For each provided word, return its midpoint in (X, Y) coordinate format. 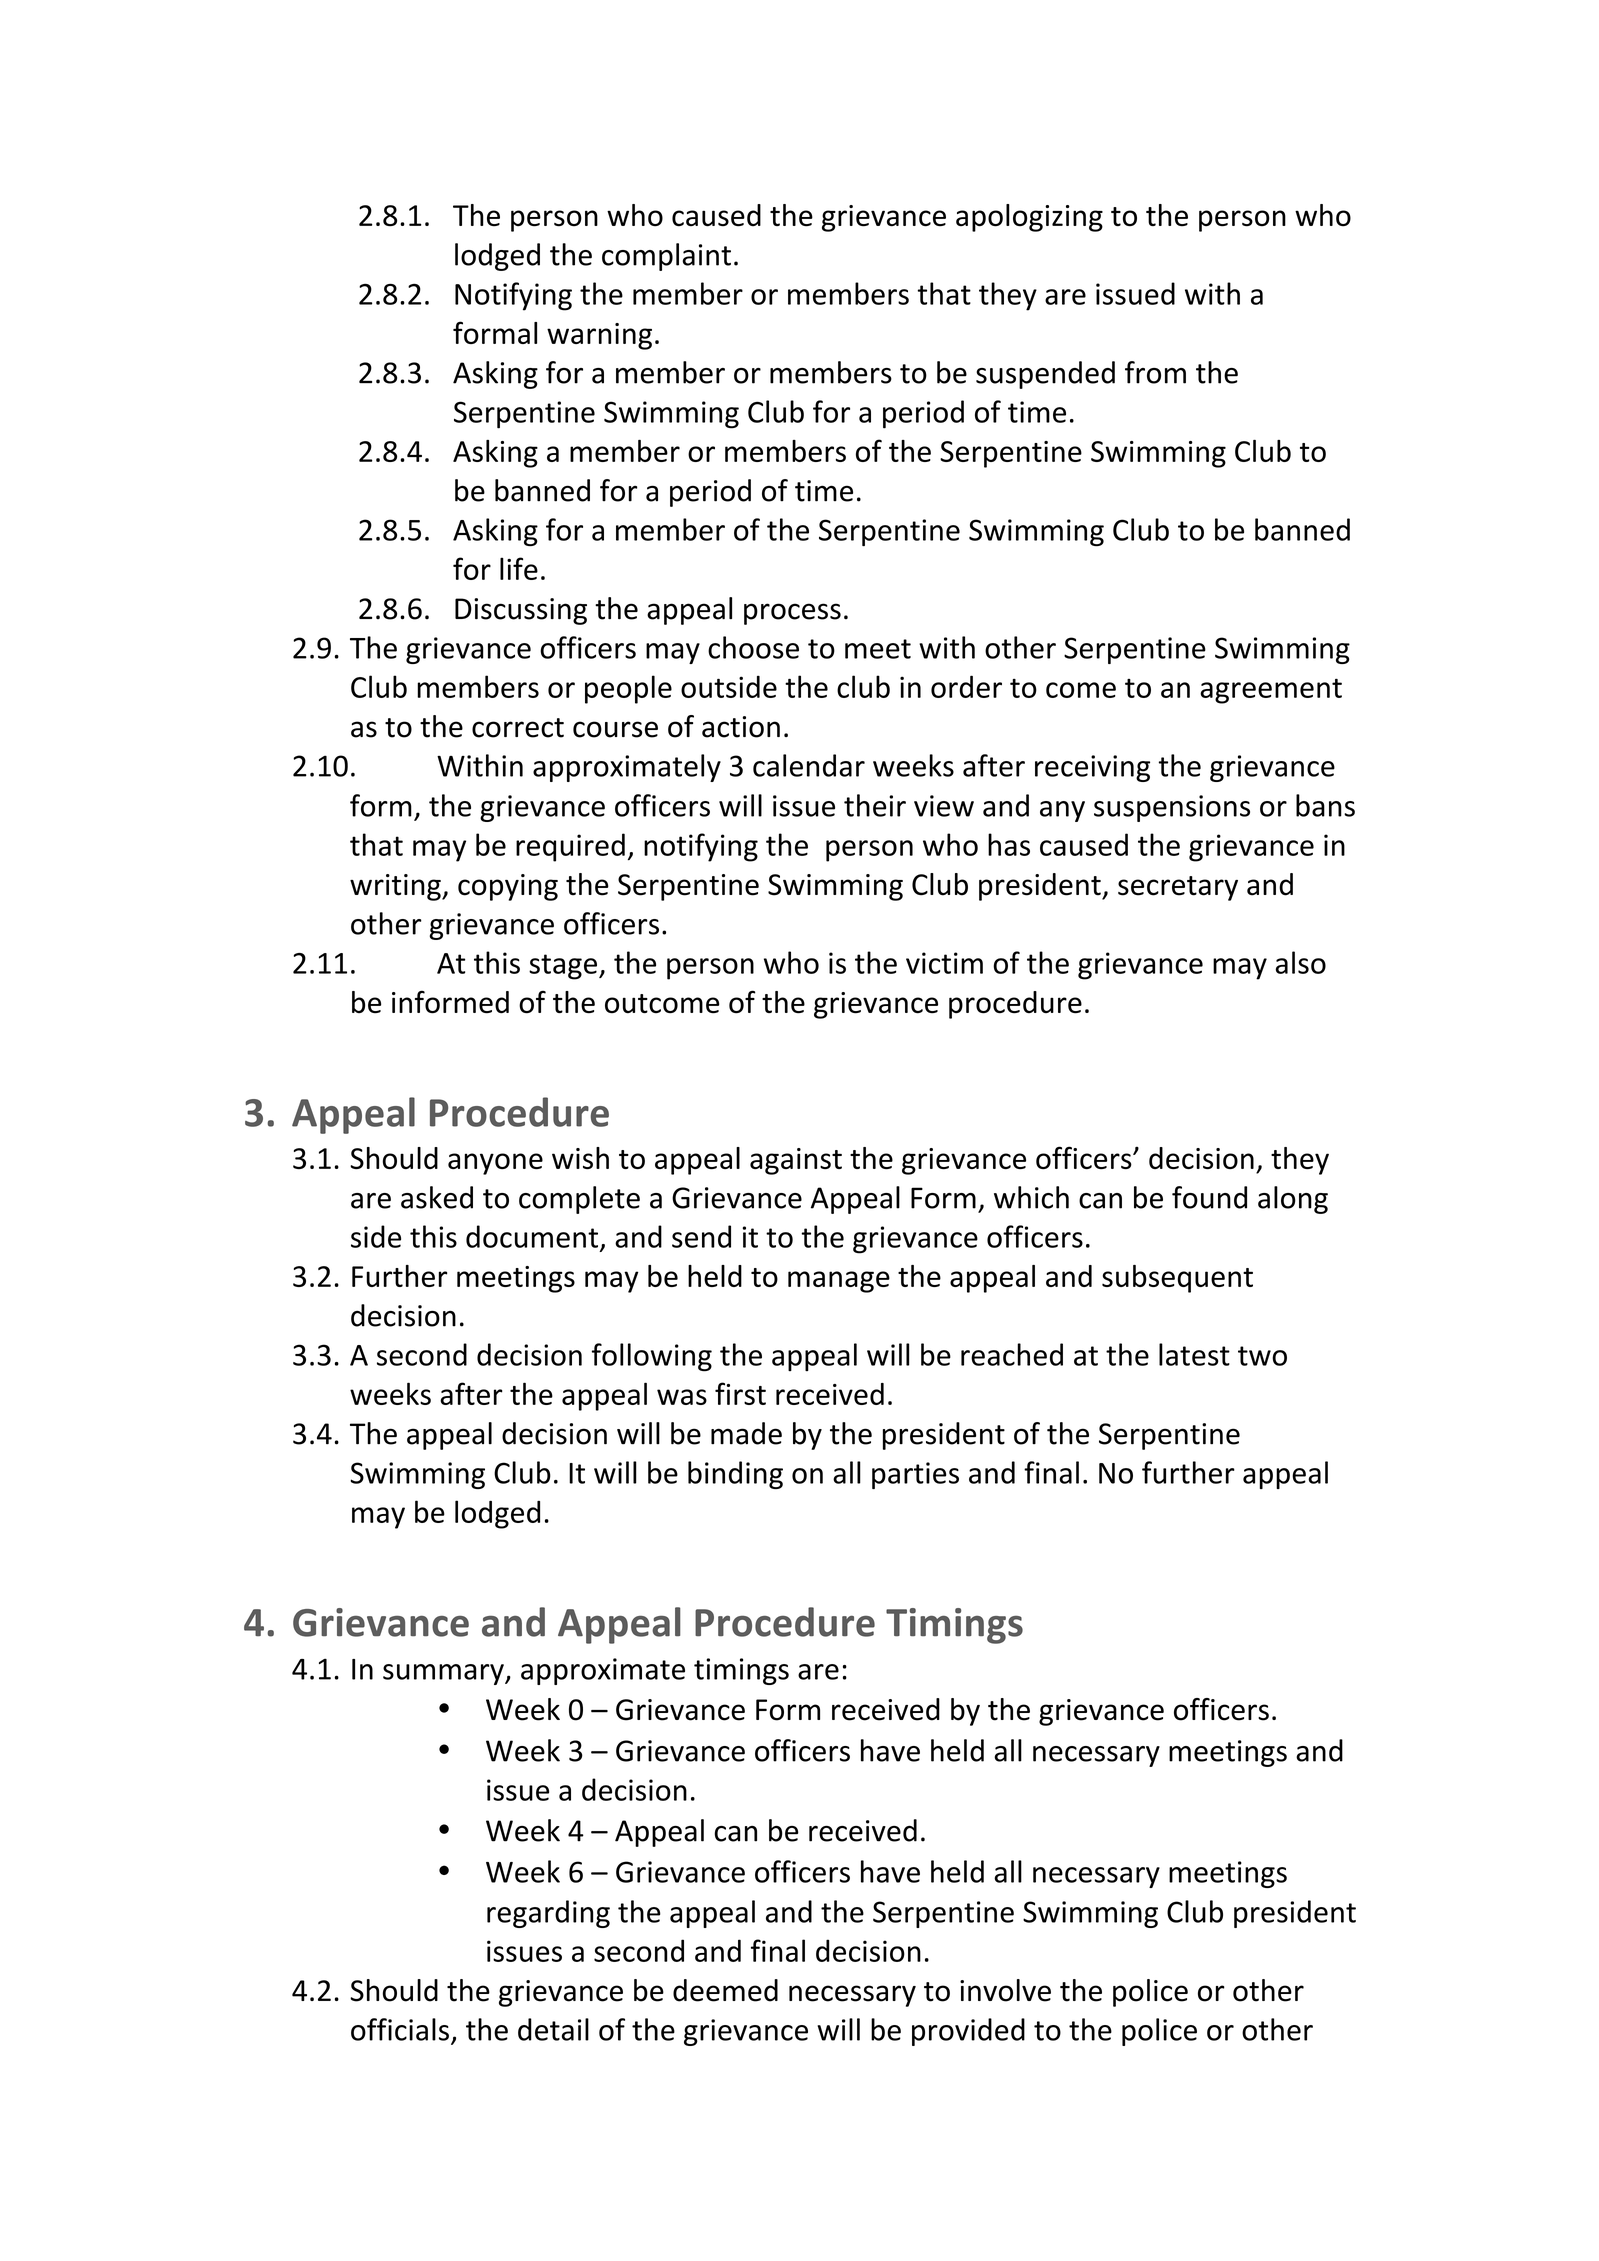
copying (508, 887)
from (1155, 372)
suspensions (1172, 808)
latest (1194, 1354)
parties (915, 1475)
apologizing (1029, 218)
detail (553, 2029)
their (875, 805)
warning (599, 336)
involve (1005, 1990)
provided (968, 2032)
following (652, 1357)
